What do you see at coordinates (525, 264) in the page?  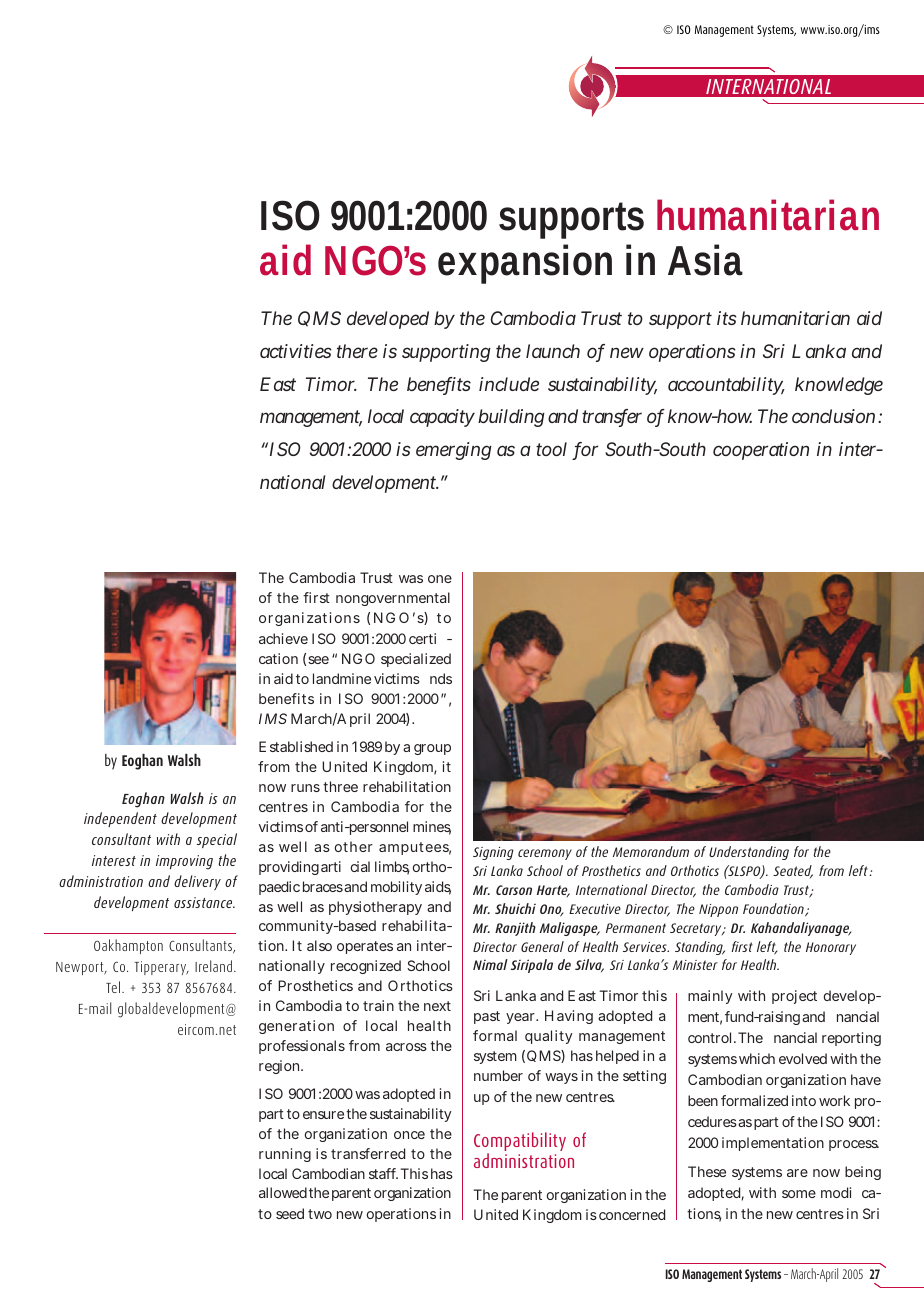 I see `expansion` at bounding box center [525, 264].
